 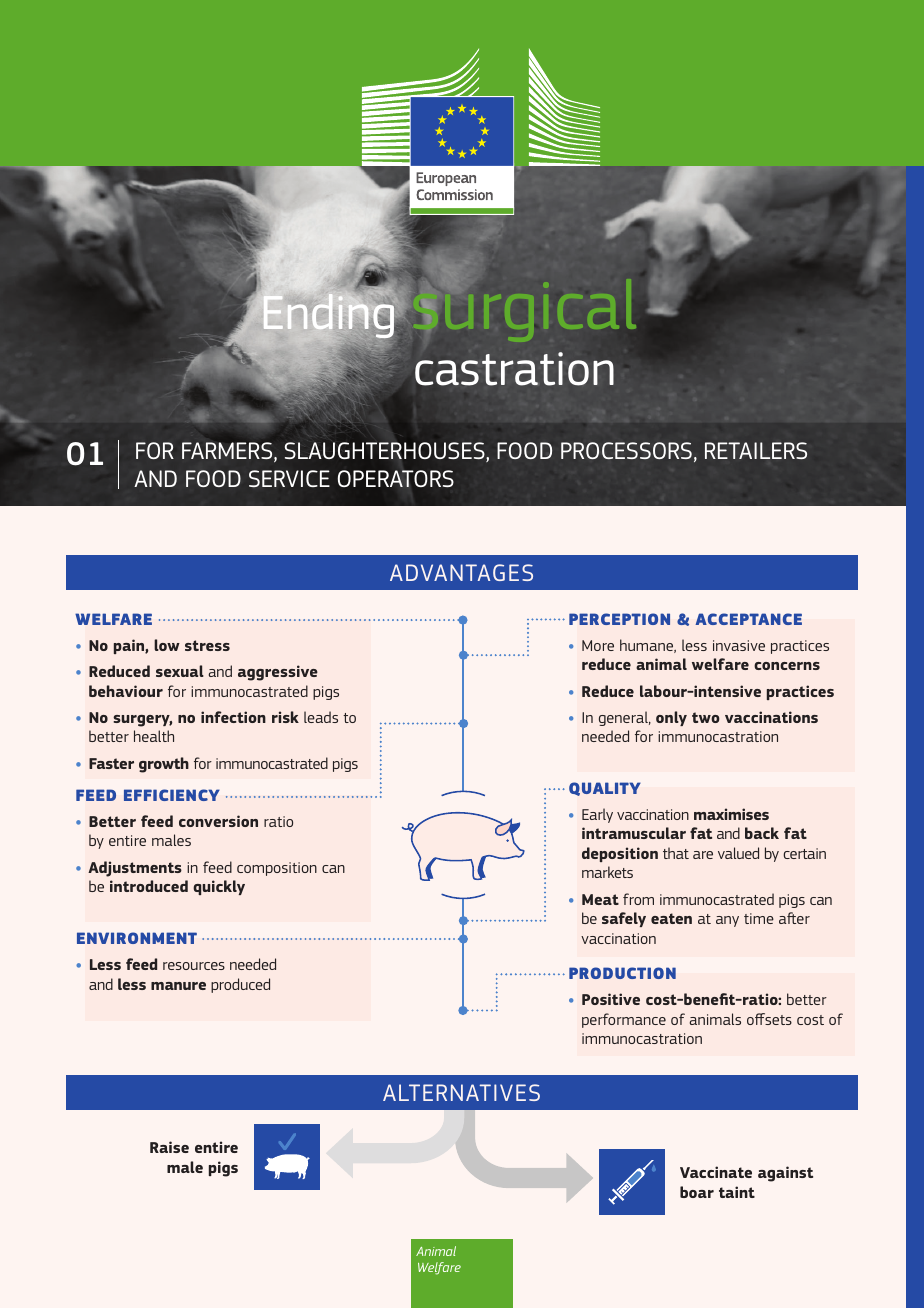 What do you see at coordinates (706, 717) in the page?
I see `two` at bounding box center [706, 717].
